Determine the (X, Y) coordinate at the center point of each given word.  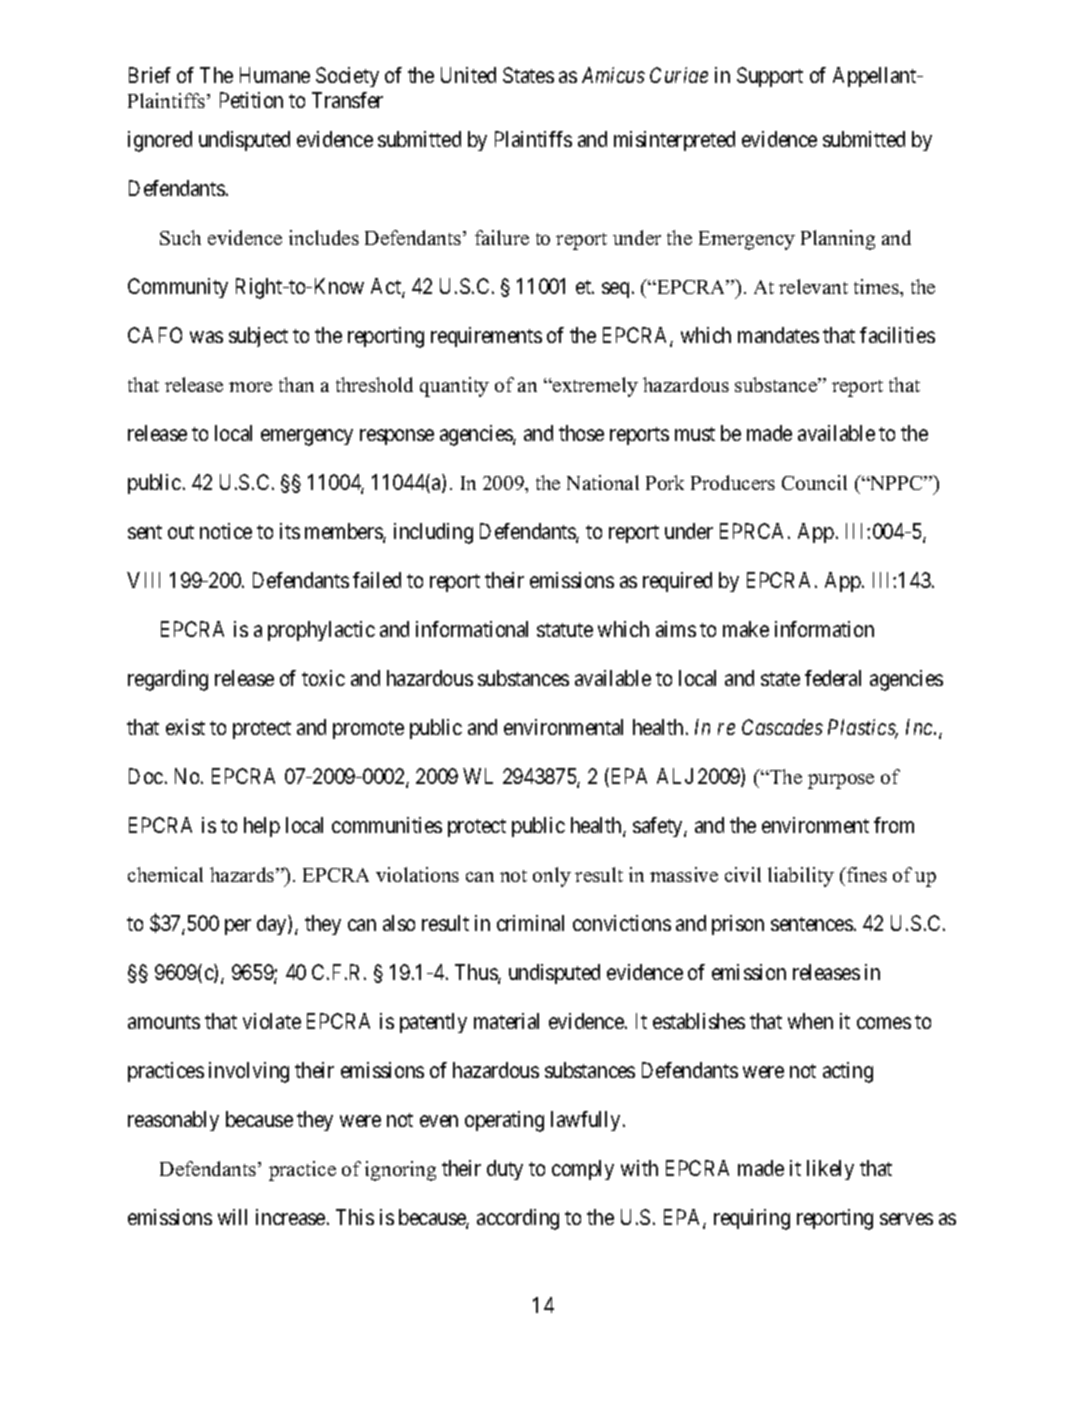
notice (226, 531)
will (232, 1217)
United (468, 75)
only (552, 877)
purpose (841, 781)
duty (505, 1170)
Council (814, 482)
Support (770, 77)
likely (830, 1170)
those (581, 433)
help (262, 827)
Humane (275, 75)
